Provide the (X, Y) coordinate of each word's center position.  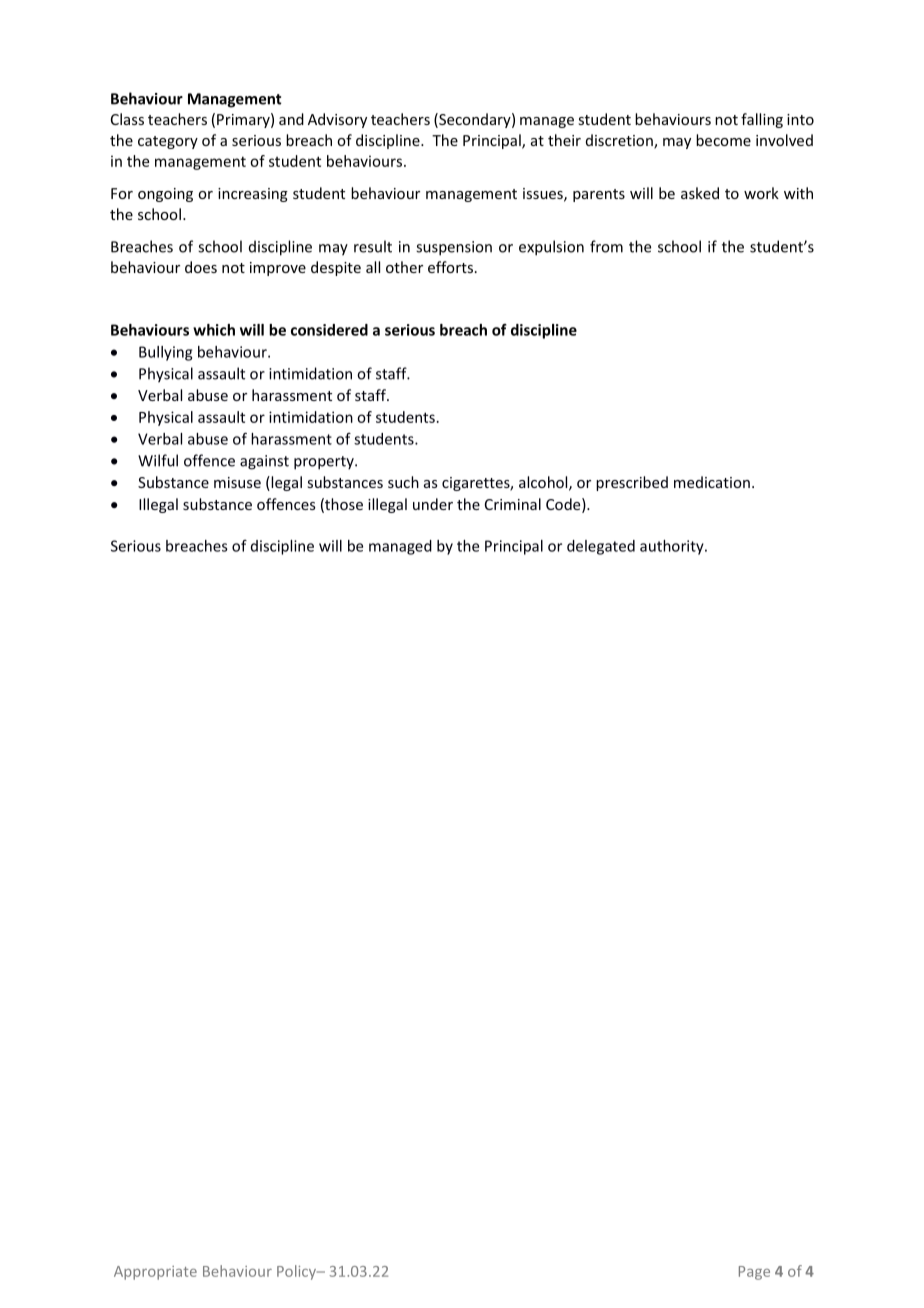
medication (712, 482)
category (168, 142)
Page (754, 1273)
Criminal (513, 504)
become (723, 140)
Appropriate (155, 1273)
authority (673, 547)
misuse (237, 482)
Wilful (158, 460)
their (564, 140)
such (403, 482)
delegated (601, 547)
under (433, 504)
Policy (298, 1272)
